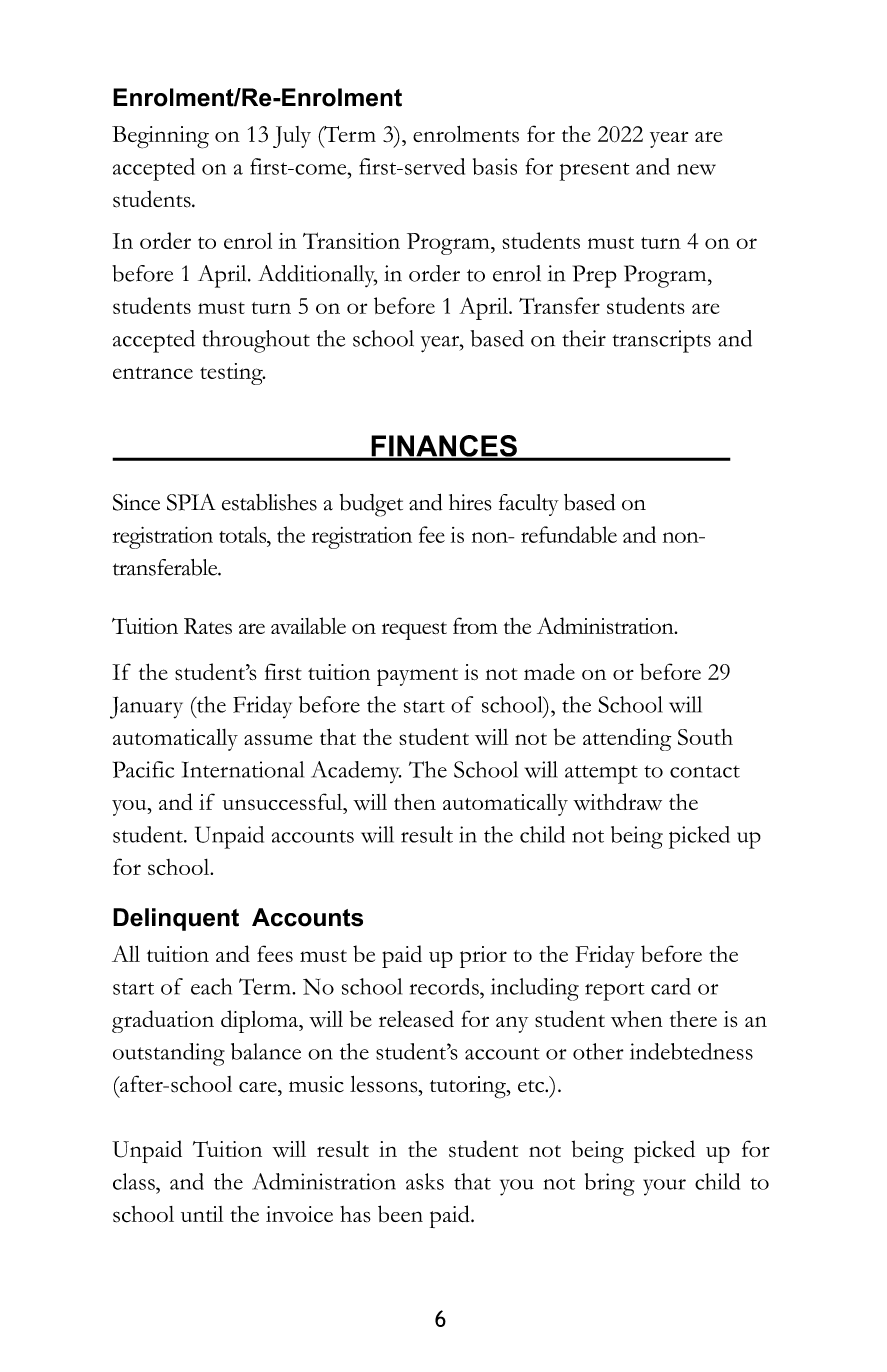 This screenshot has height=1372, width=887. Describe the element at coordinates (594, 171) in the screenshot. I see `present` at that location.
